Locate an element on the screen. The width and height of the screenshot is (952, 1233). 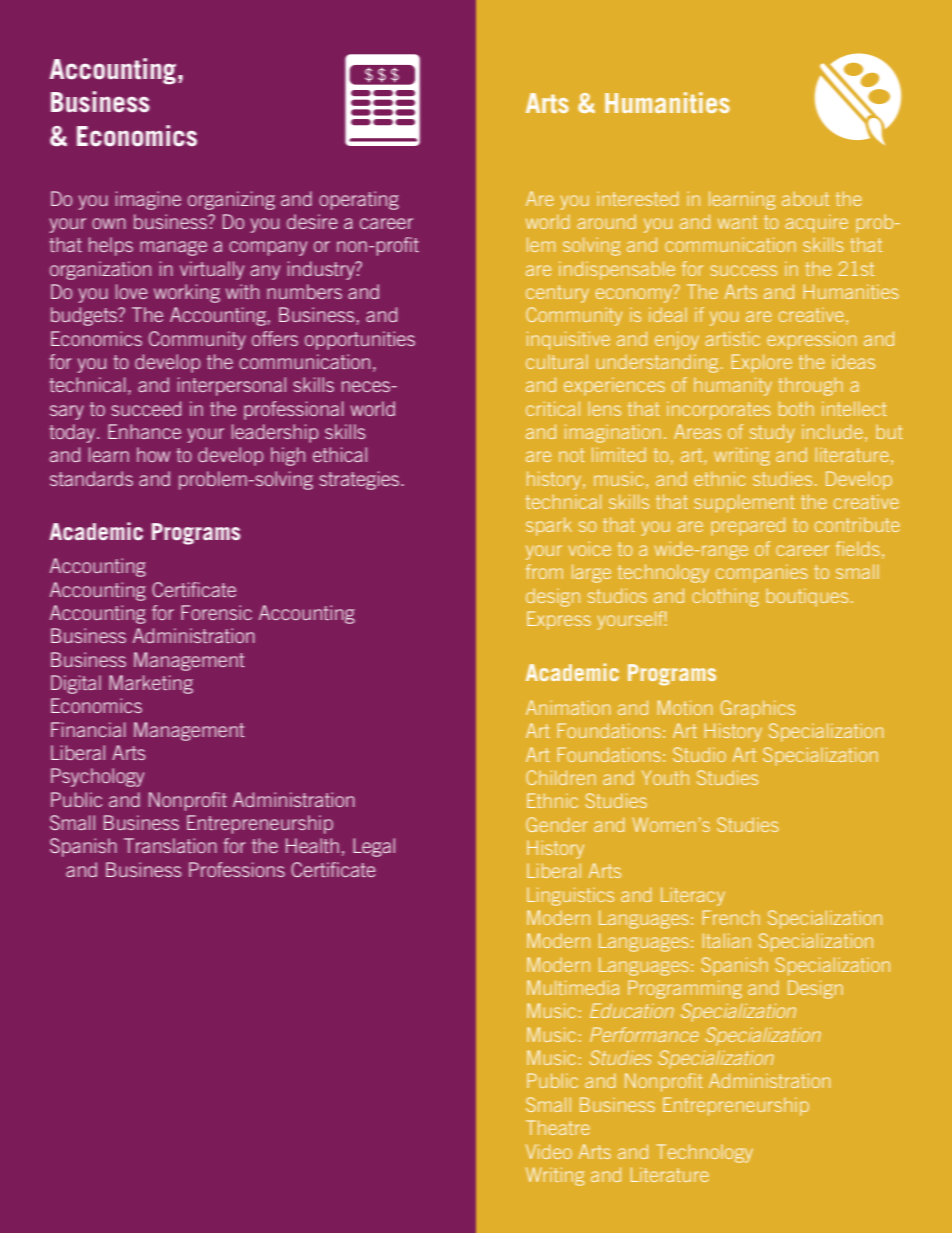
imagine is located at coordinates (148, 200).
